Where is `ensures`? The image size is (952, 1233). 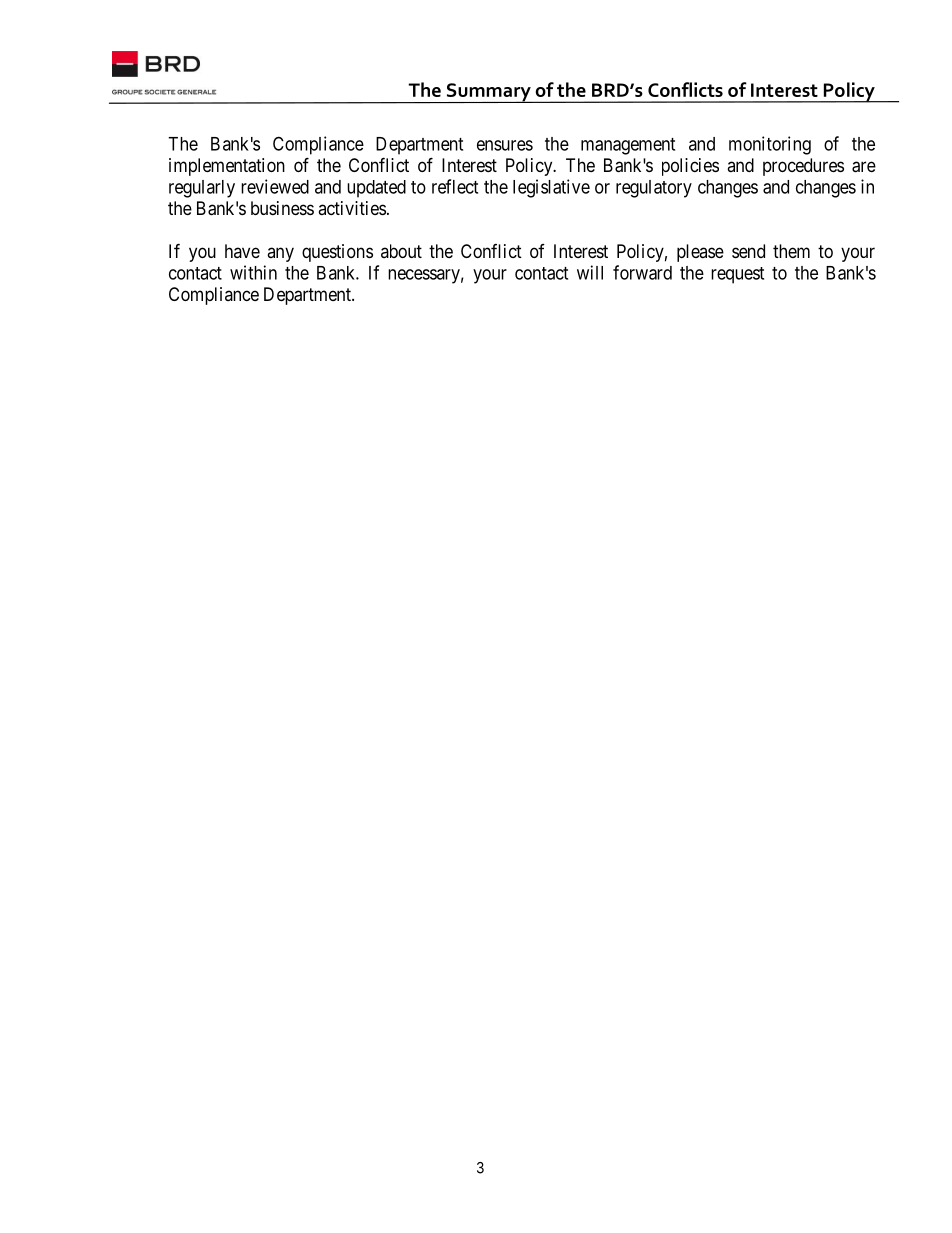 ensures is located at coordinates (505, 145).
